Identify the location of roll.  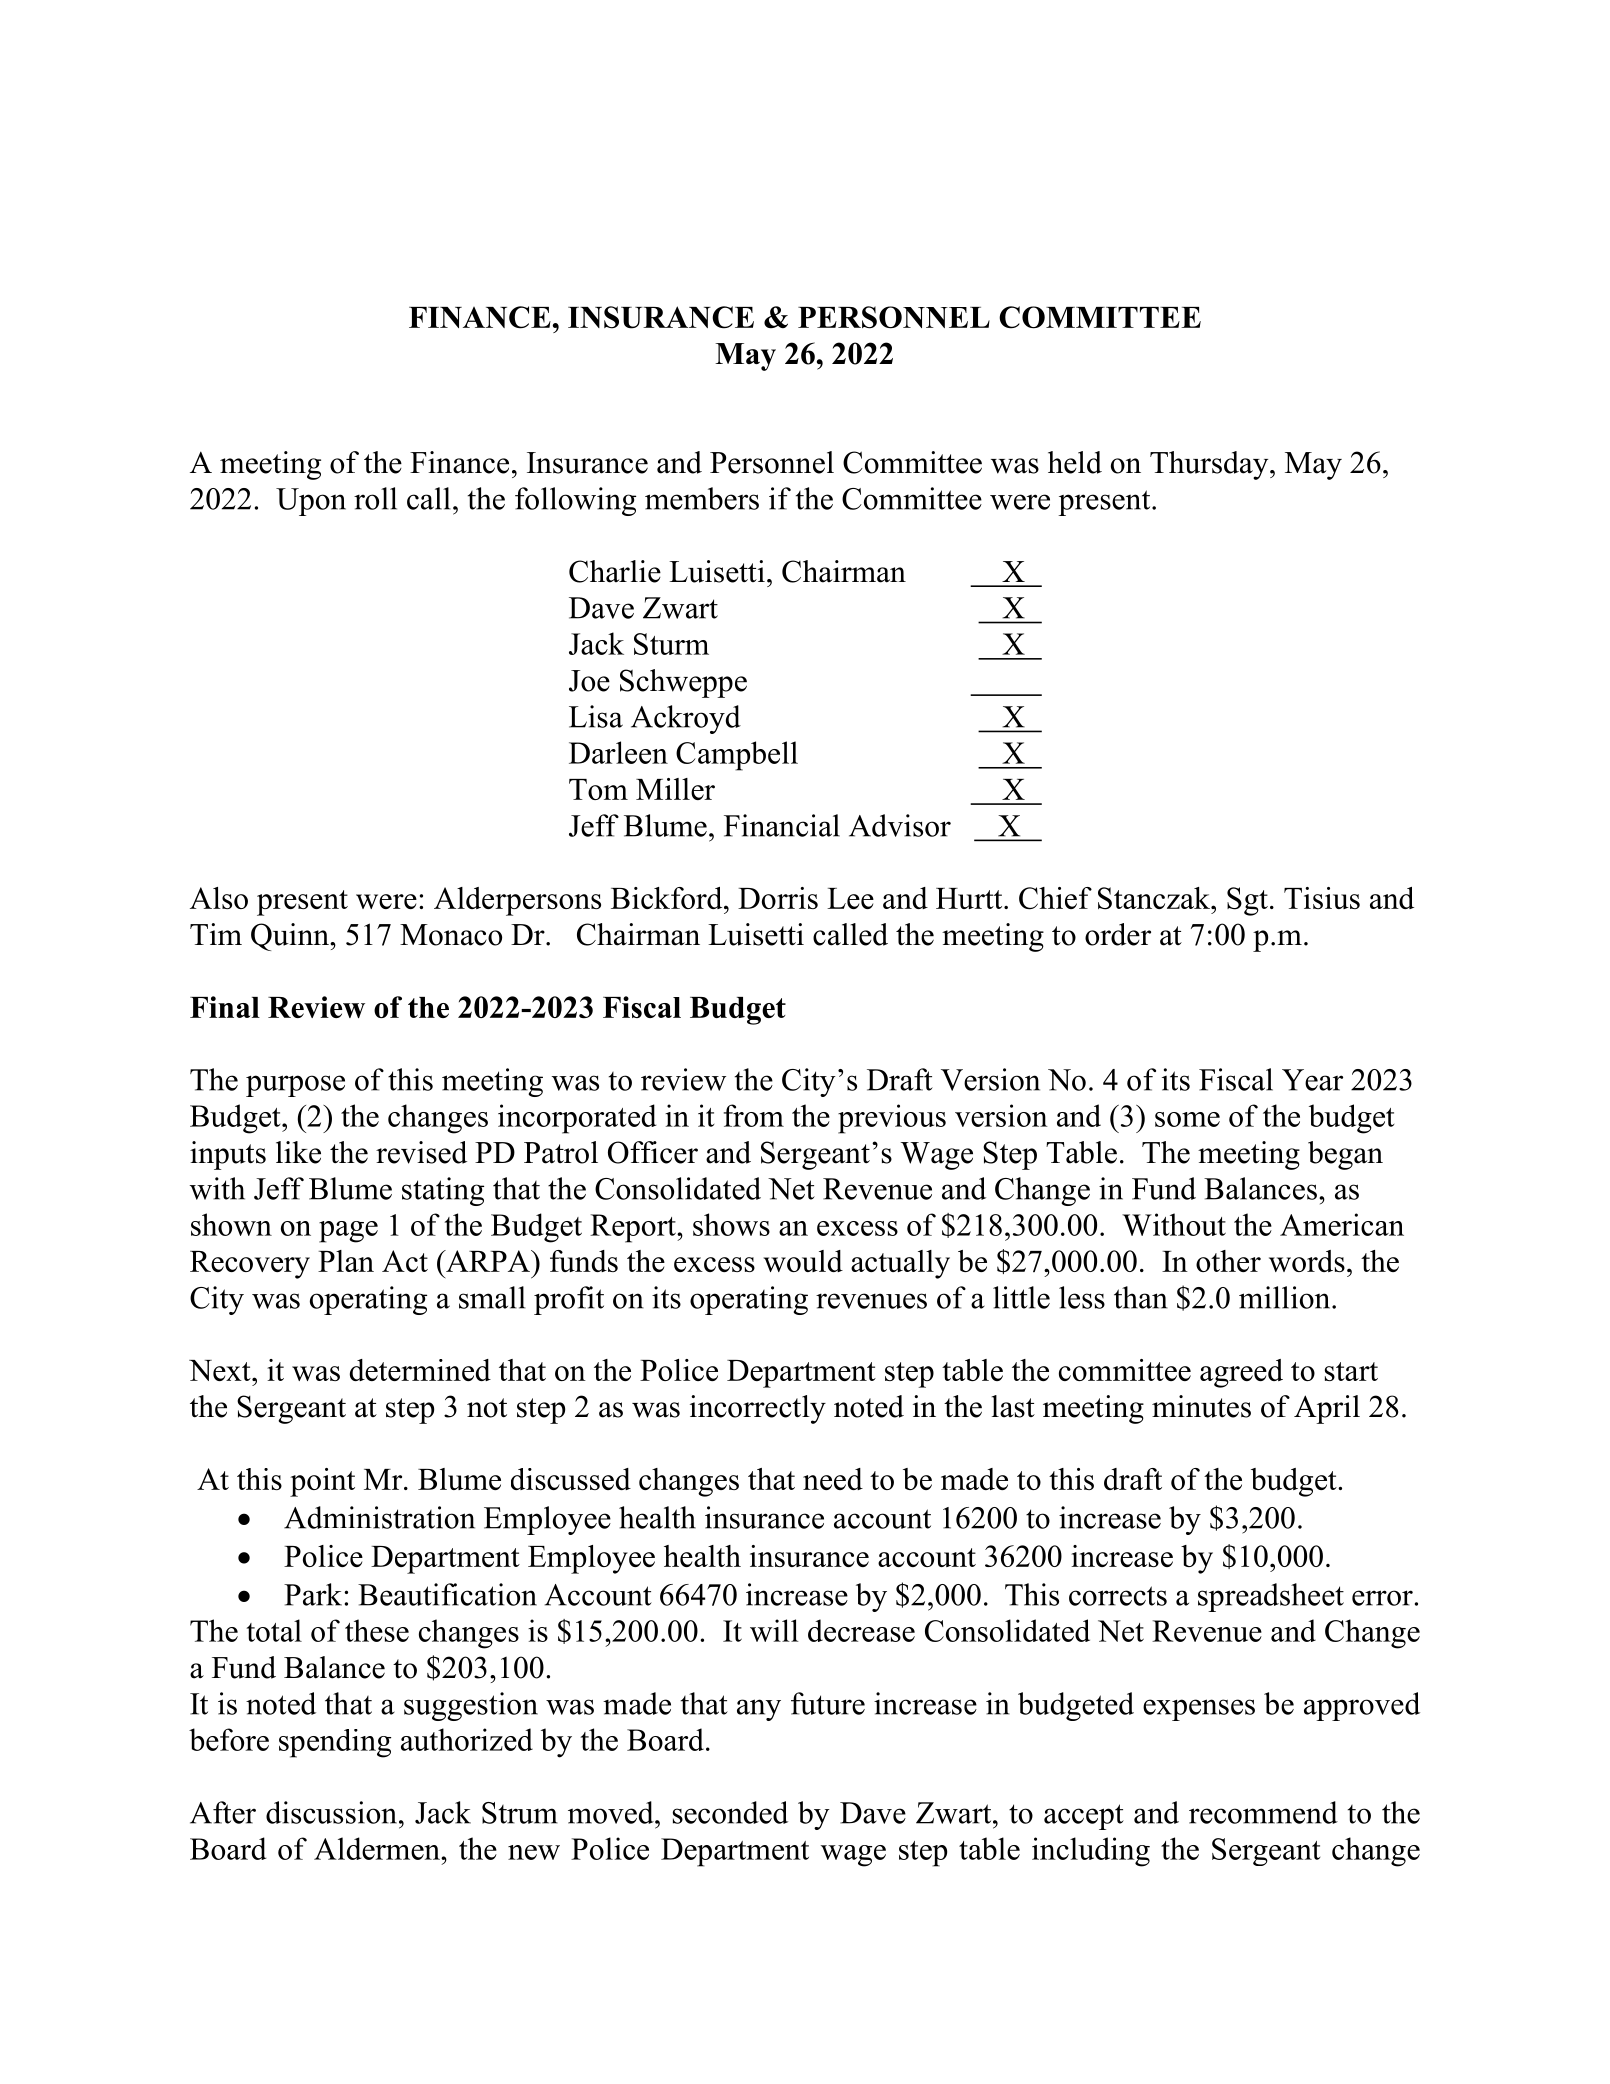
(375, 498).
